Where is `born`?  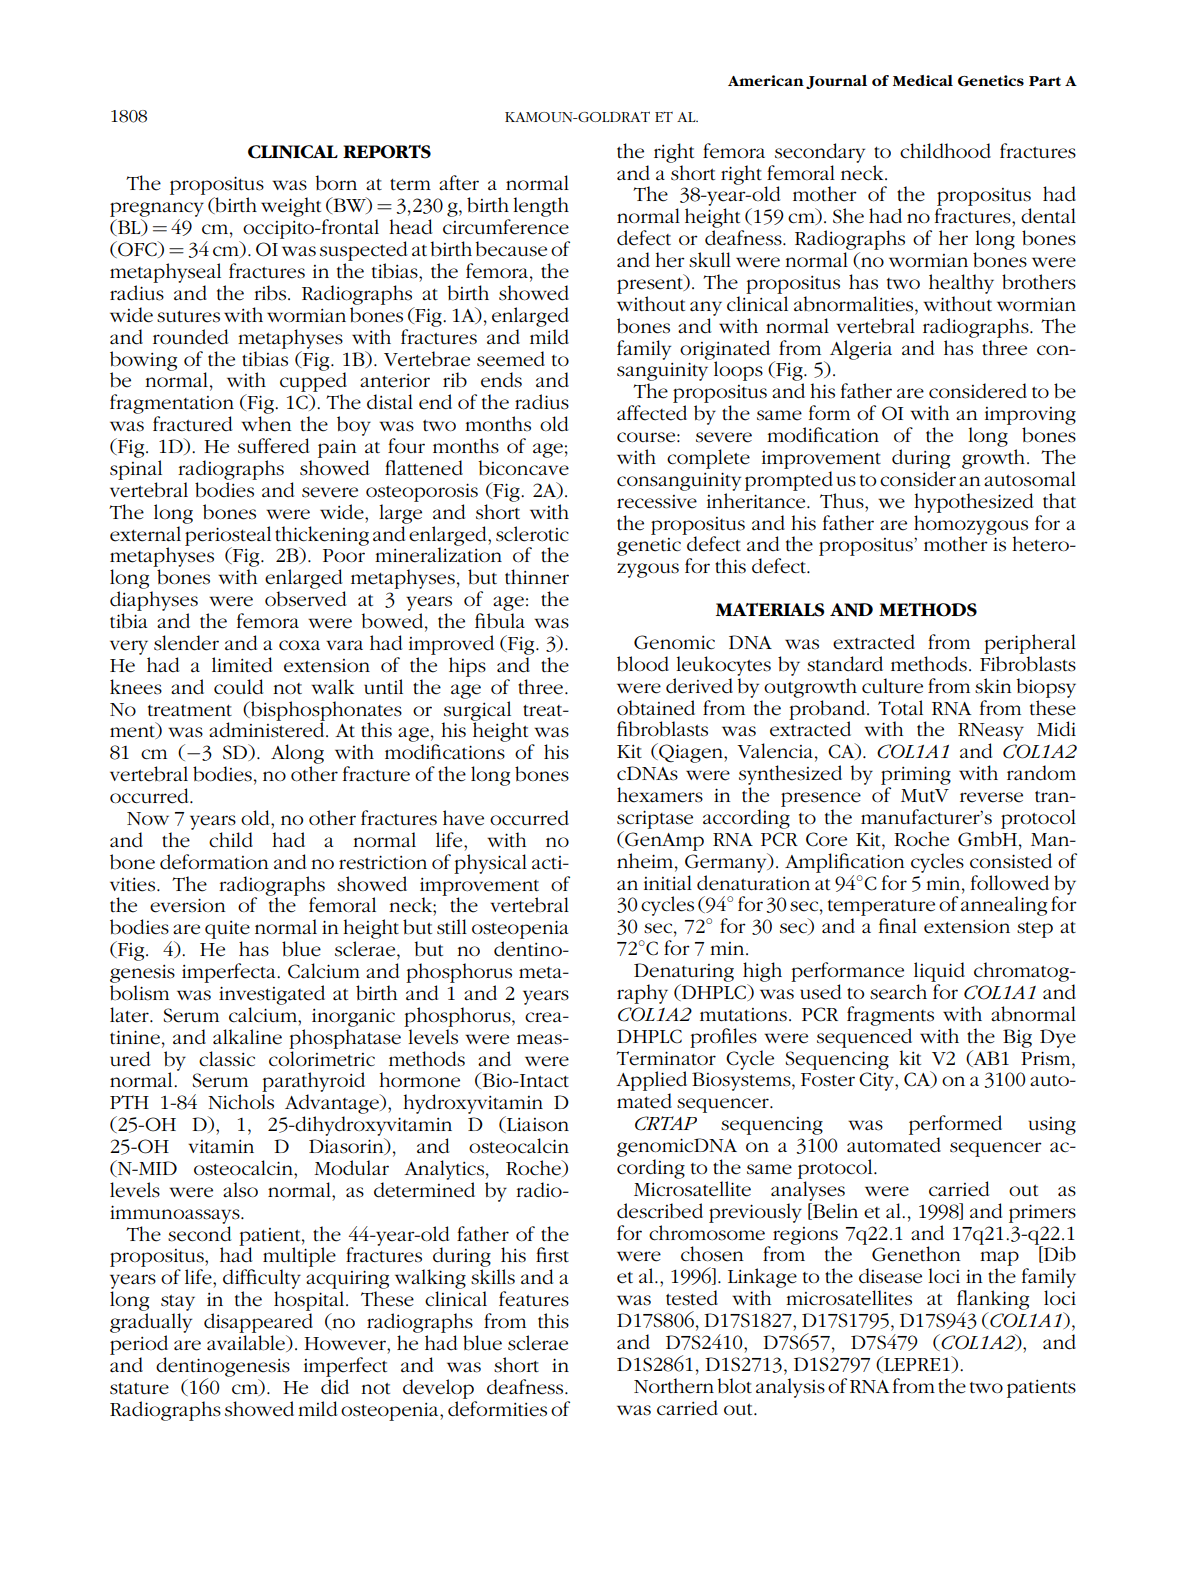 born is located at coordinates (336, 183).
